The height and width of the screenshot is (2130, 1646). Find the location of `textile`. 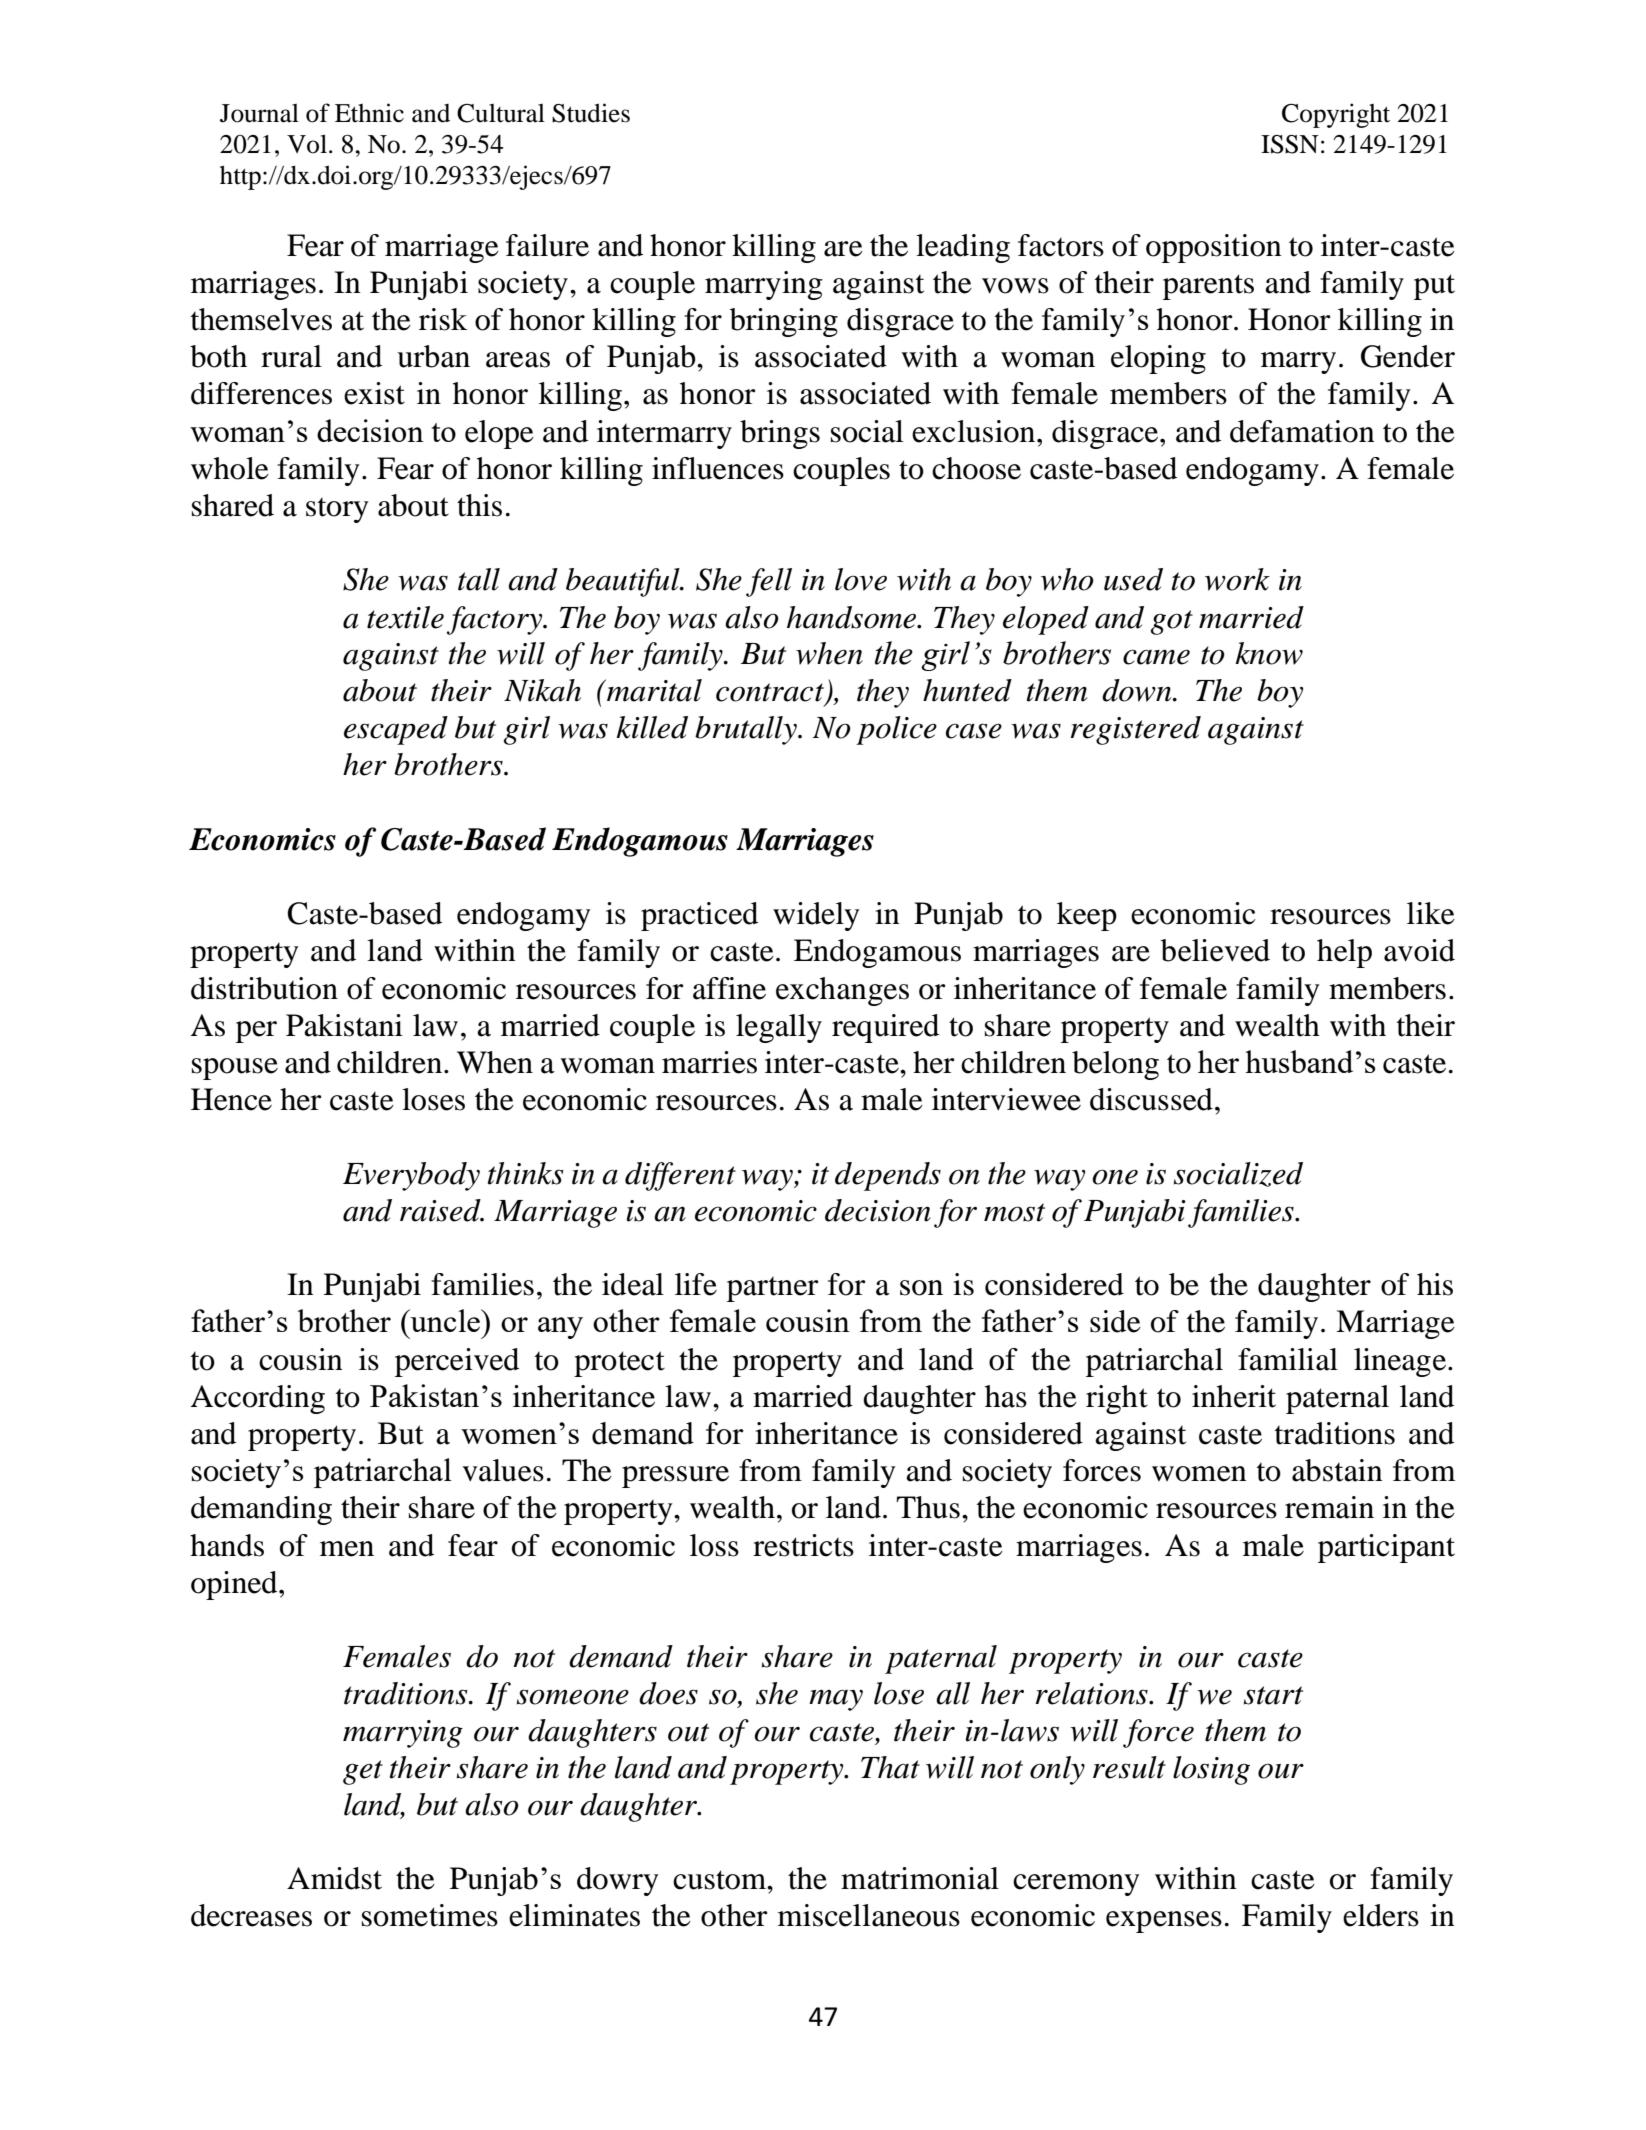

textile is located at coordinates (405, 617).
